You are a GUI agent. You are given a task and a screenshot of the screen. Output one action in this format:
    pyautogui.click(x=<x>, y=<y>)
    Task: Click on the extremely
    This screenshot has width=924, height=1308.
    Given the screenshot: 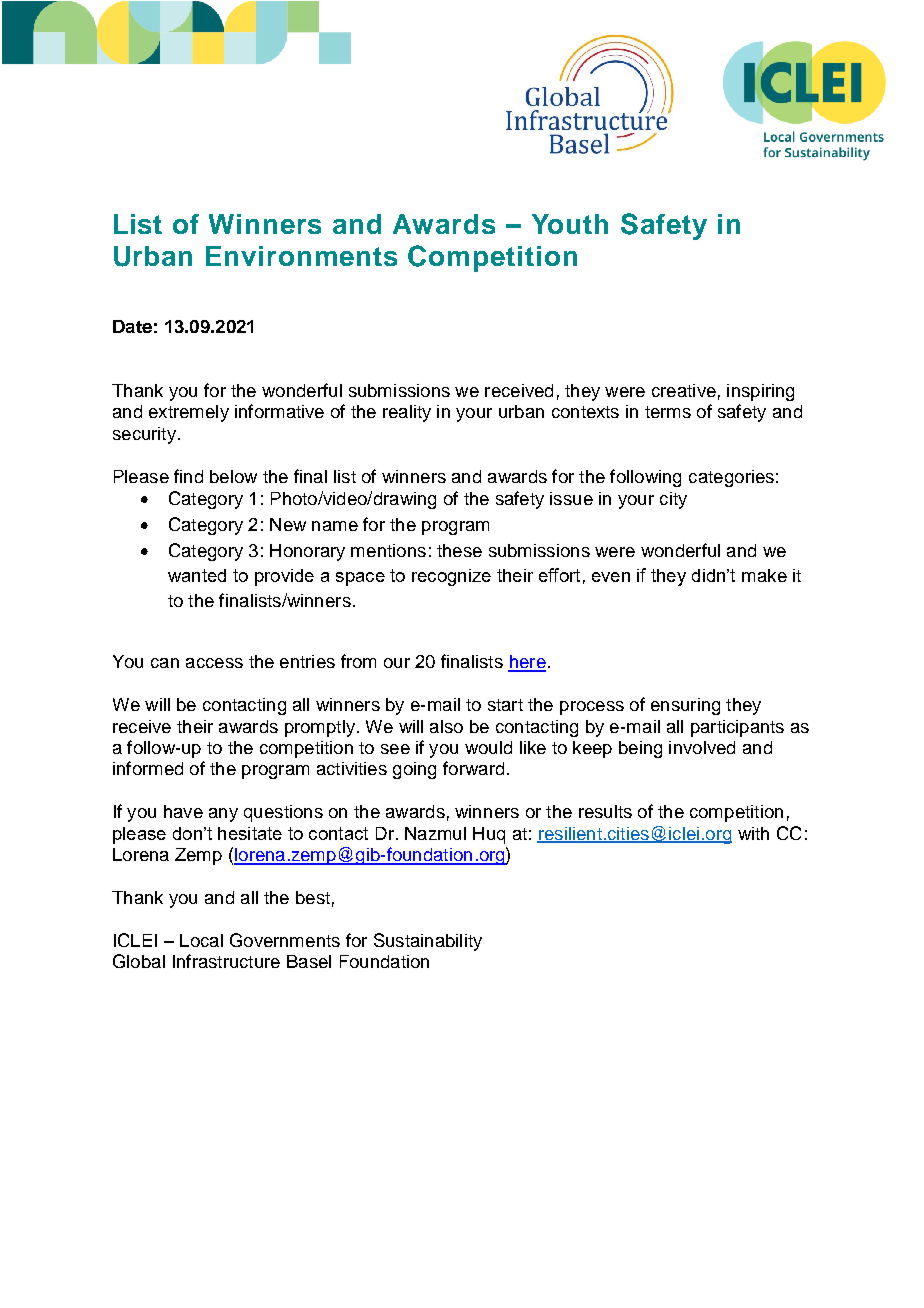 What is the action you would take?
    pyautogui.click(x=189, y=413)
